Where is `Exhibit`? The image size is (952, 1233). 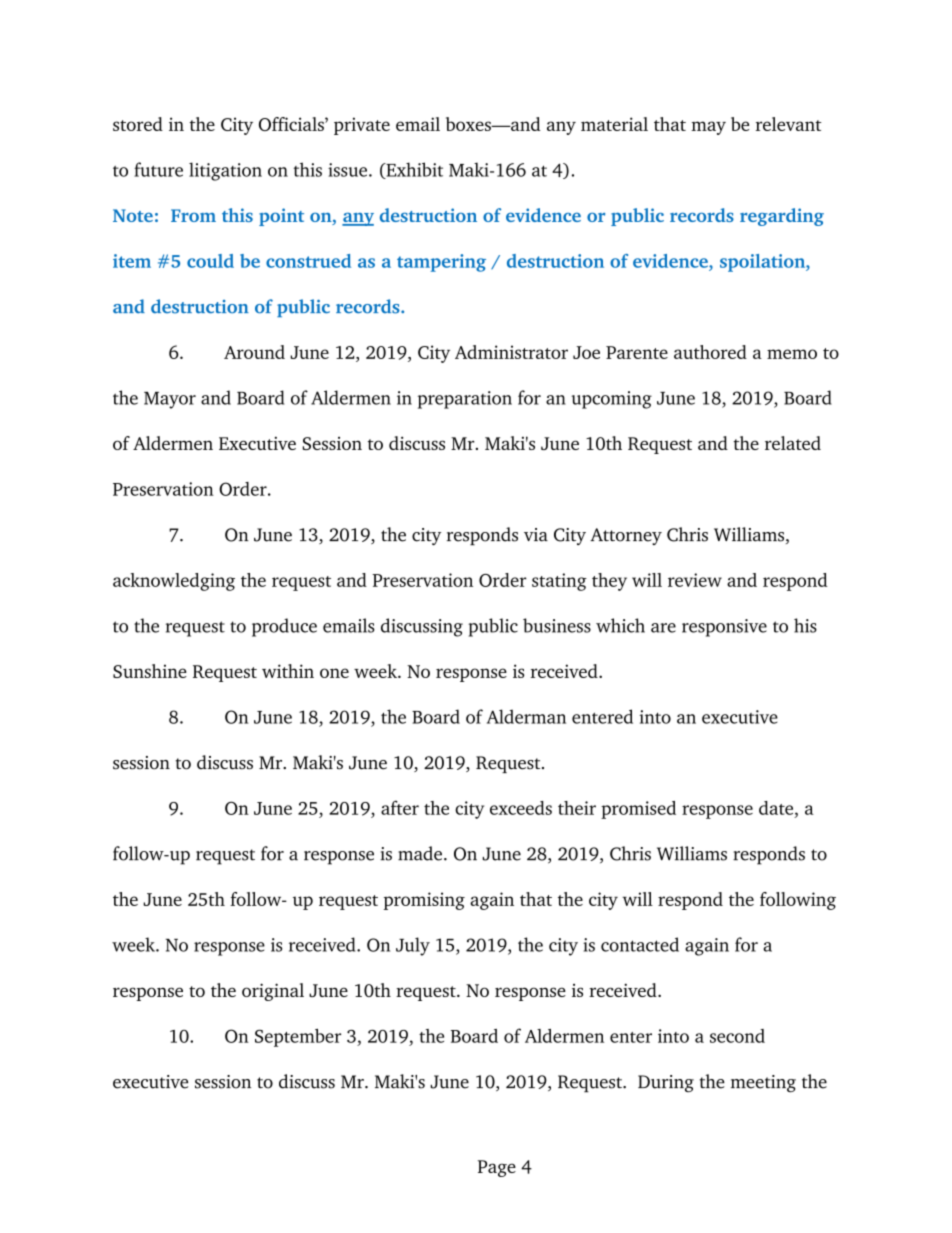
Exhibit is located at coordinates (413, 170).
